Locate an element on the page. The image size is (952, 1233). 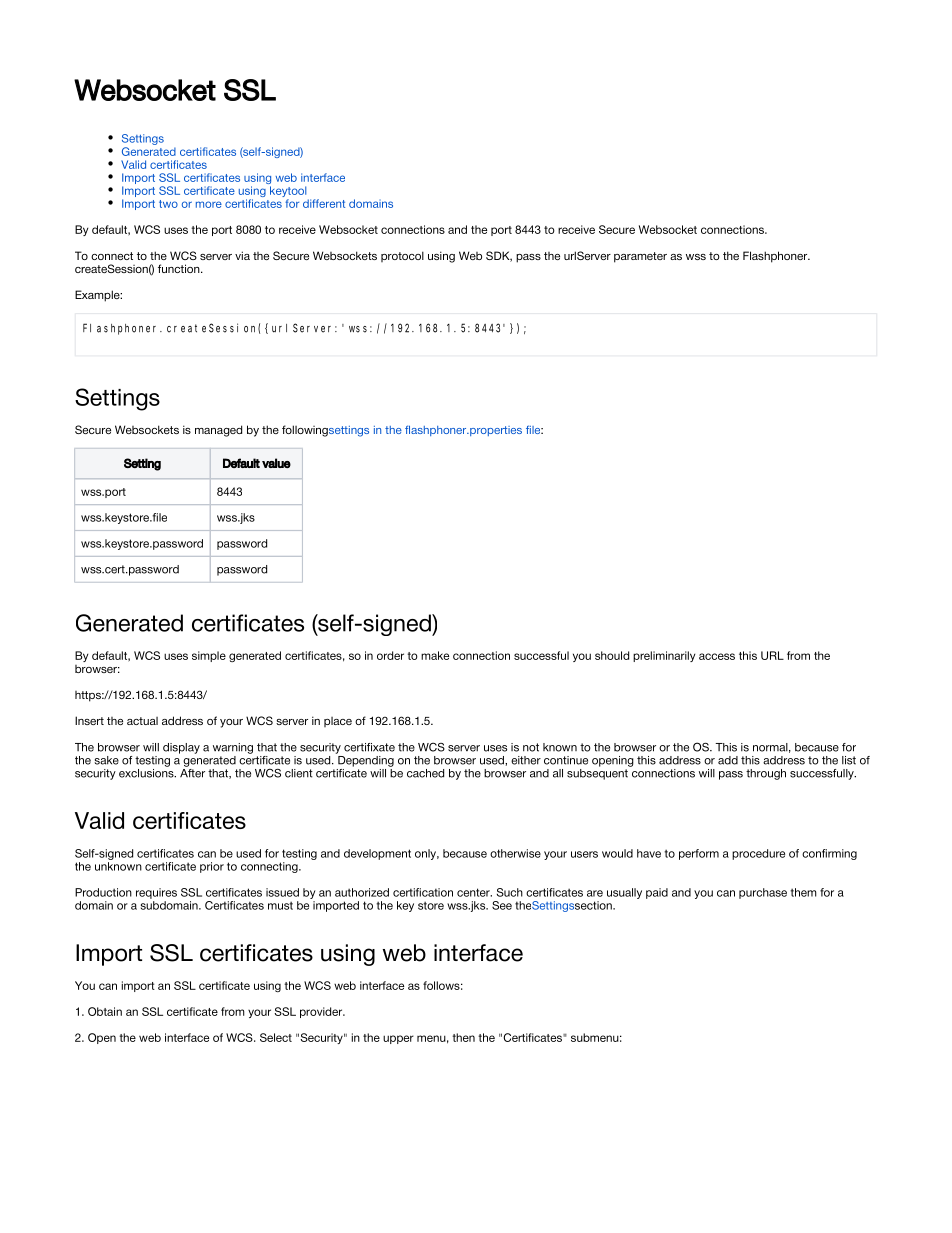
make is located at coordinates (435, 655).
